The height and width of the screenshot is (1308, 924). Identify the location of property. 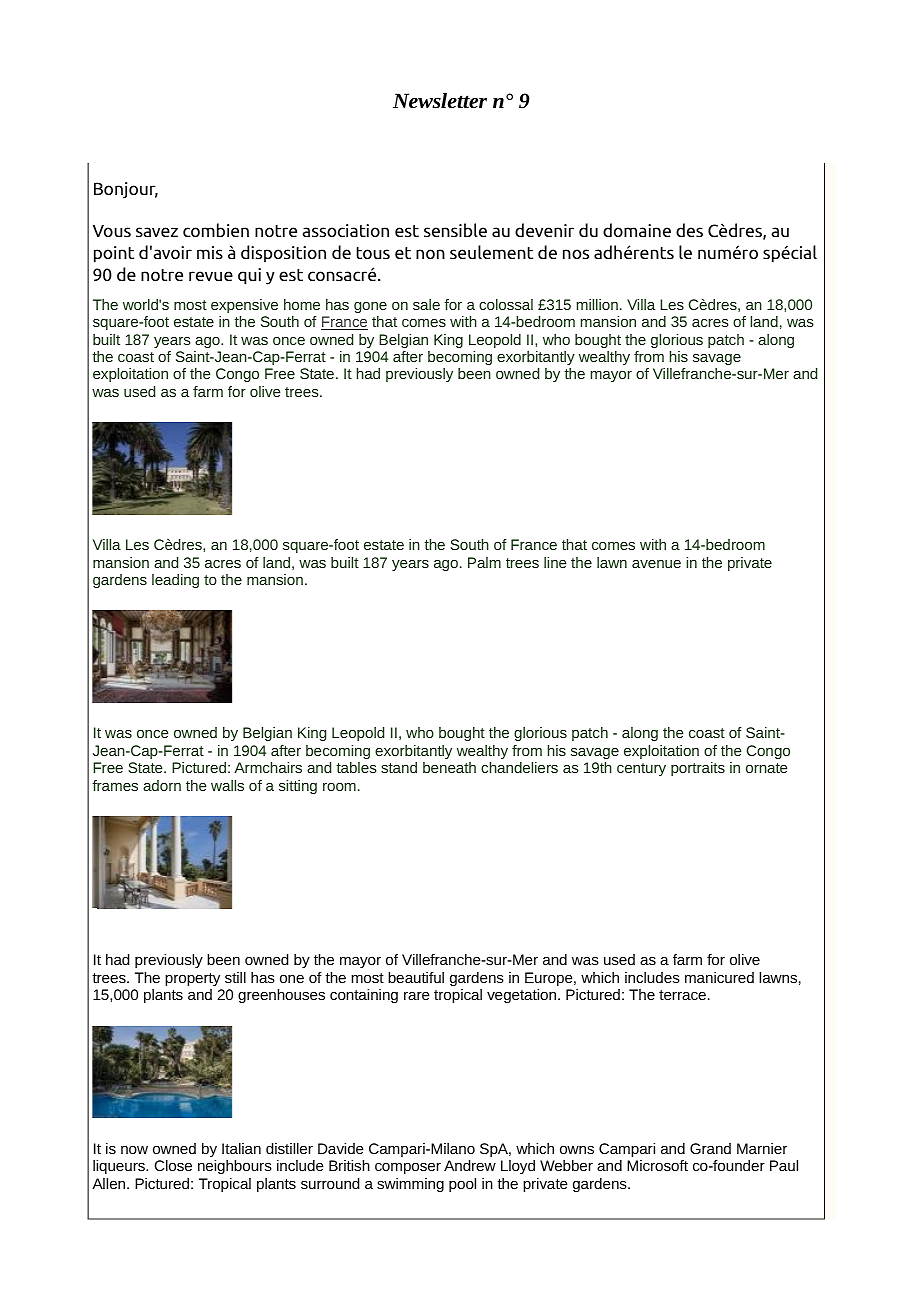
(192, 979).
